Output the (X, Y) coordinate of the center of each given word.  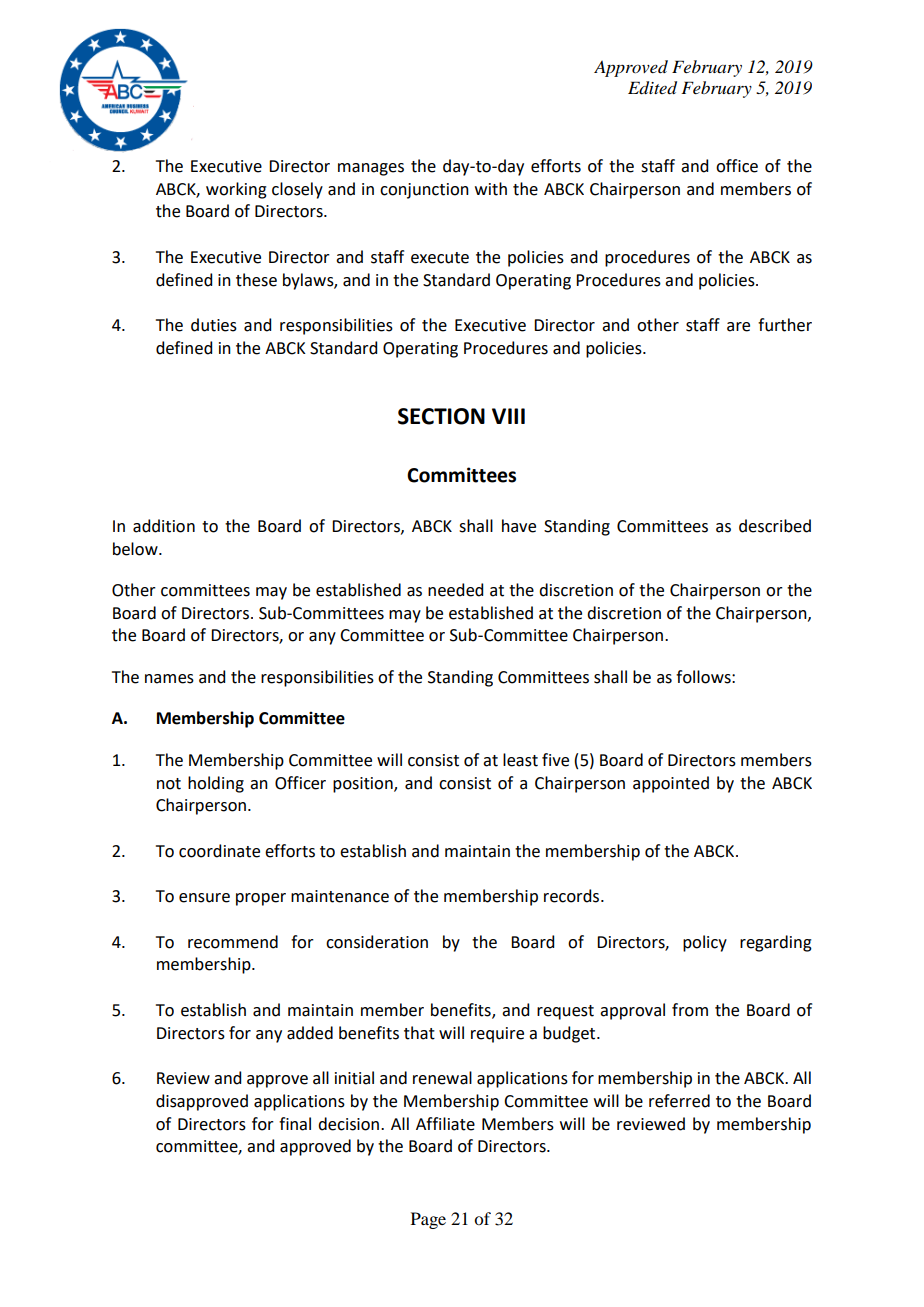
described (775, 526)
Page (428, 1220)
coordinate (219, 851)
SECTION (441, 416)
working (236, 190)
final (295, 1124)
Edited (652, 88)
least (520, 760)
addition (164, 526)
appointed (671, 784)
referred (679, 1101)
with (491, 189)
